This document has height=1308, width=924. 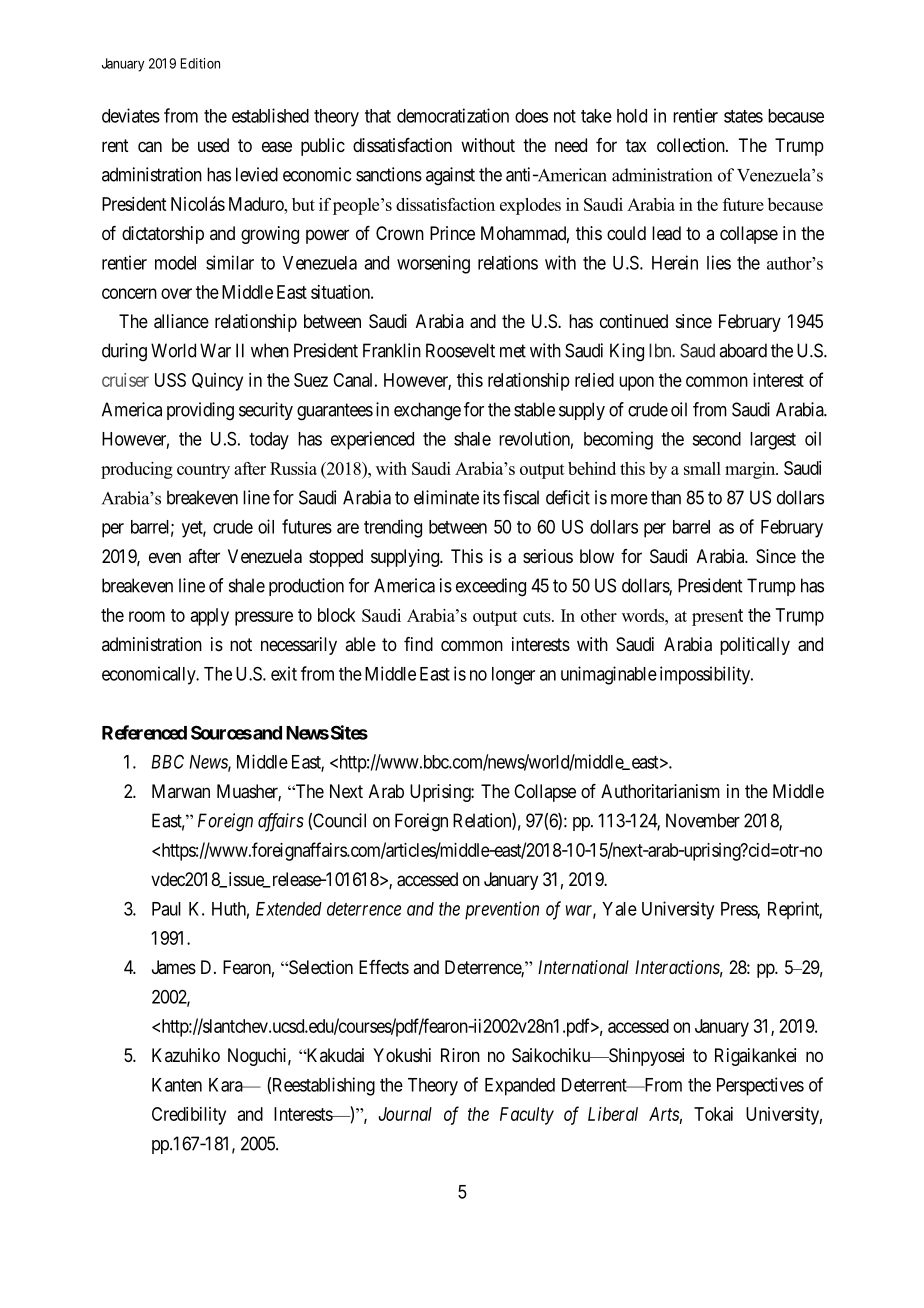 What do you see at coordinates (716, 439) in the document?
I see `second` at bounding box center [716, 439].
